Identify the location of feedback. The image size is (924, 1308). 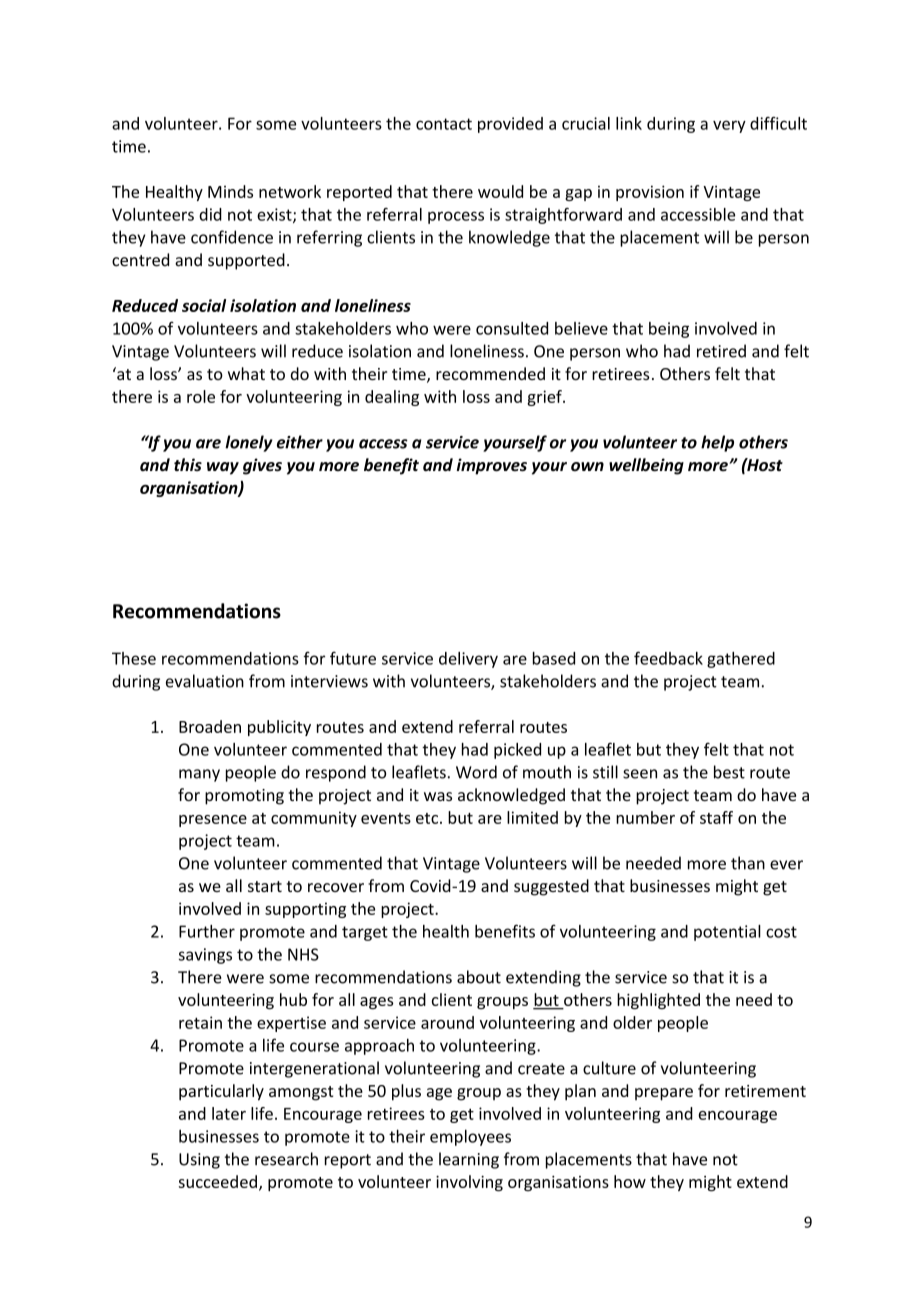
(668, 658).
